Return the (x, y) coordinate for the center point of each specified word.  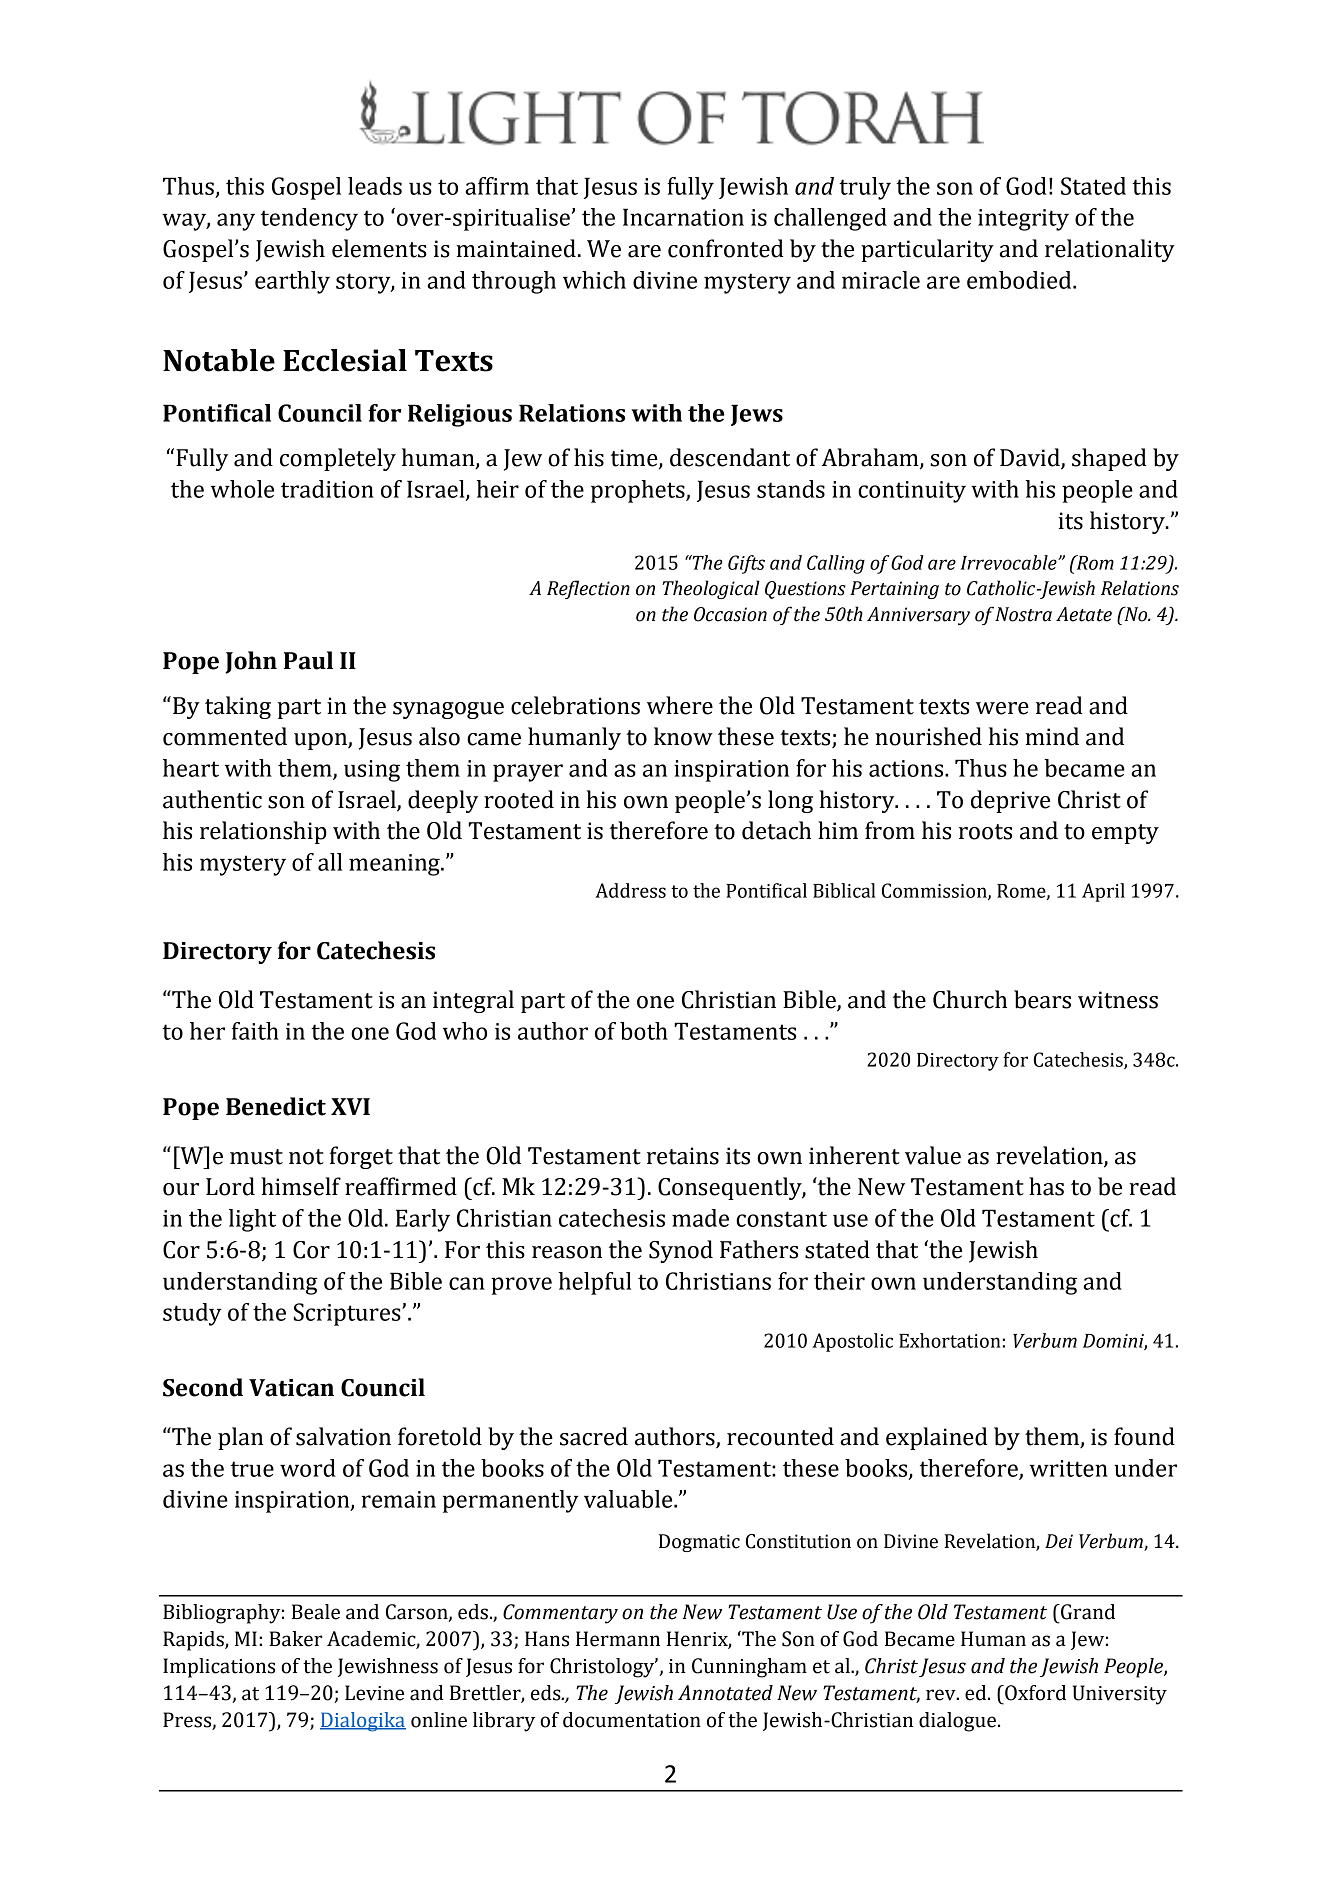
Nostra (1023, 614)
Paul (308, 660)
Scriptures (348, 1314)
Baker (295, 1639)
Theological (711, 589)
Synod (681, 1251)
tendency (309, 219)
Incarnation (683, 217)
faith (255, 1031)
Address (630, 890)
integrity (1023, 220)
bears (1042, 999)
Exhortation (950, 1340)
